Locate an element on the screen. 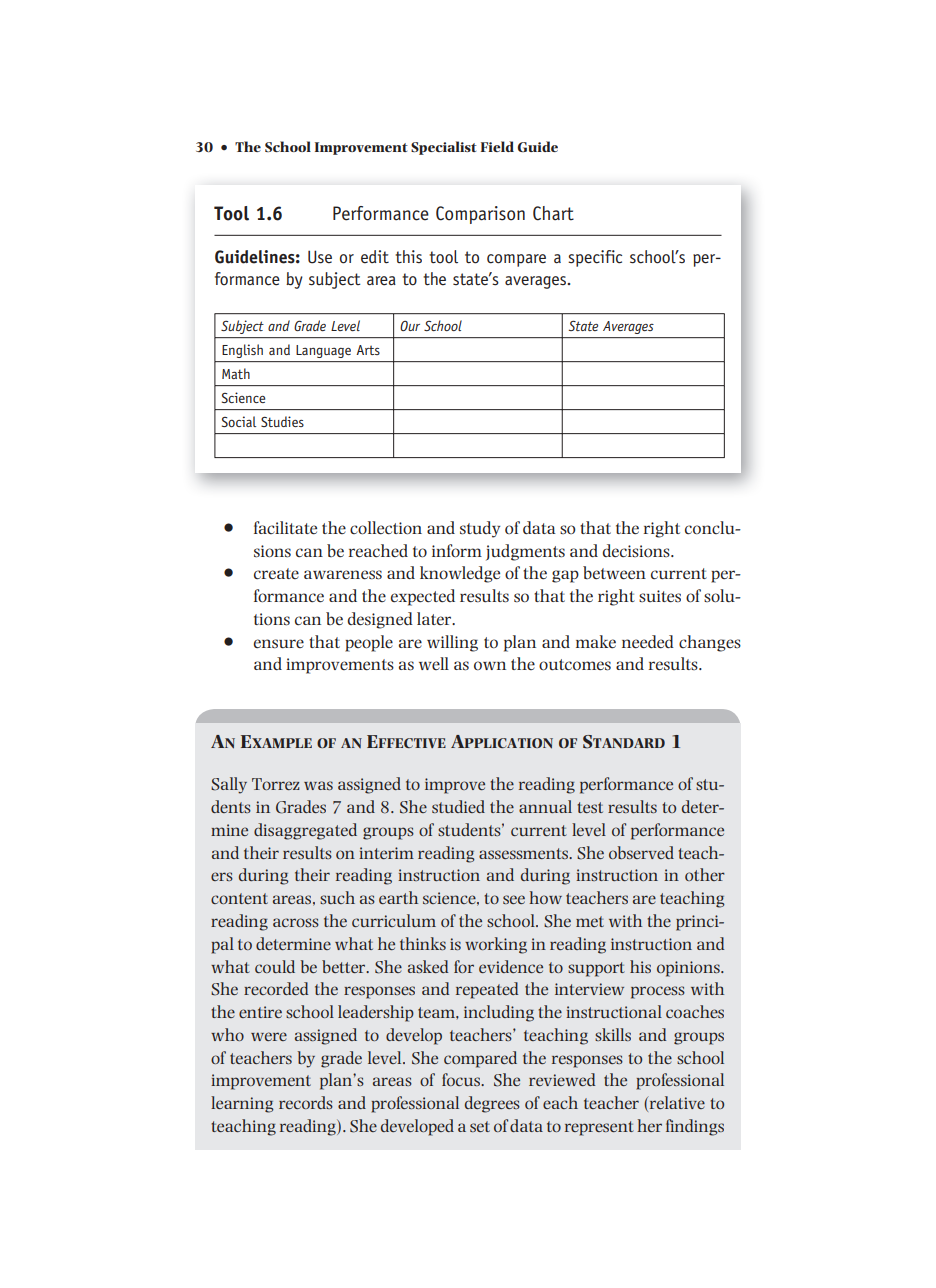 The height and width of the screenshot is (1288, 936). needed is located at coordinates (648, 641).
